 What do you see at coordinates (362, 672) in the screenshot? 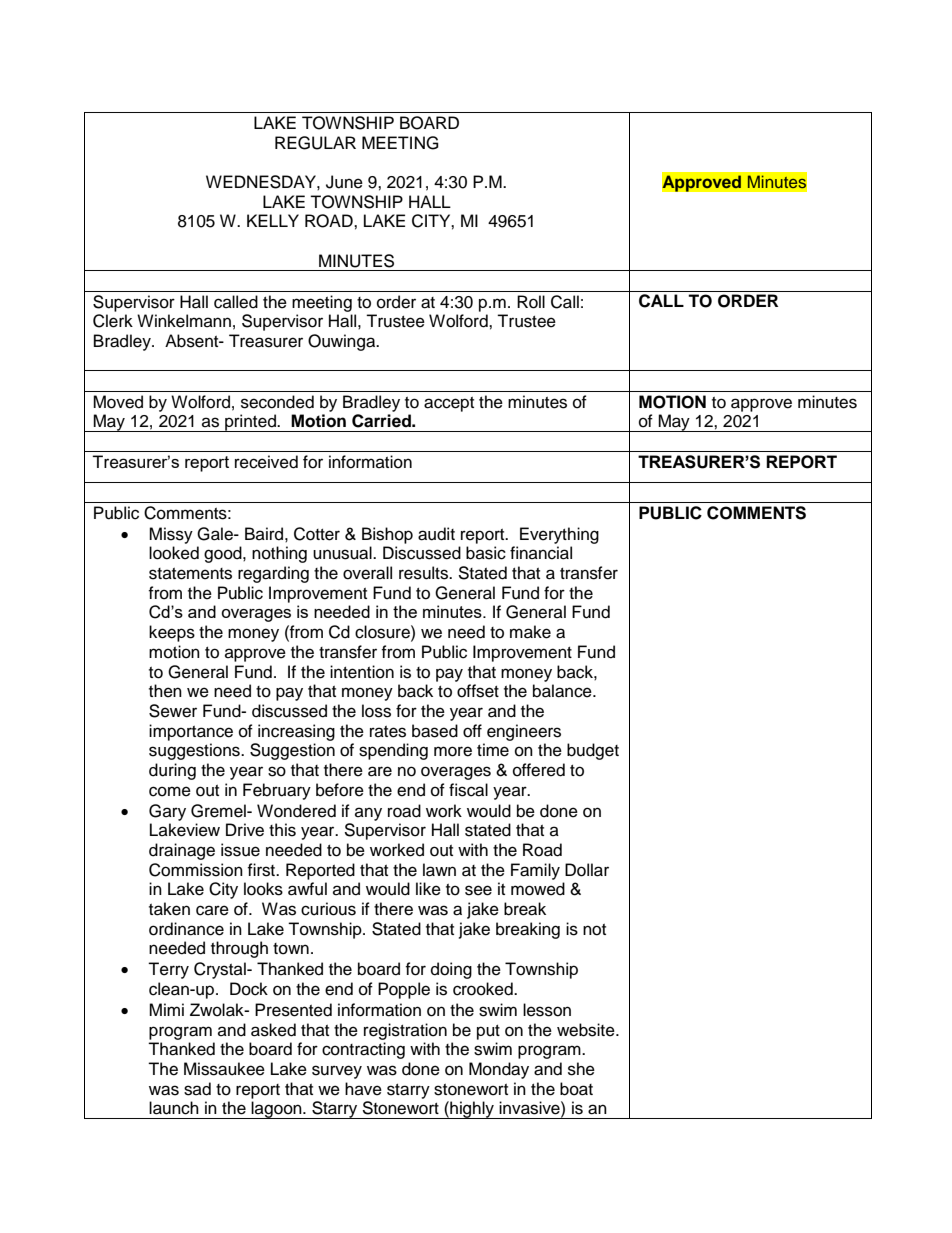
I see `intention` at bounding box center [362, 672].
